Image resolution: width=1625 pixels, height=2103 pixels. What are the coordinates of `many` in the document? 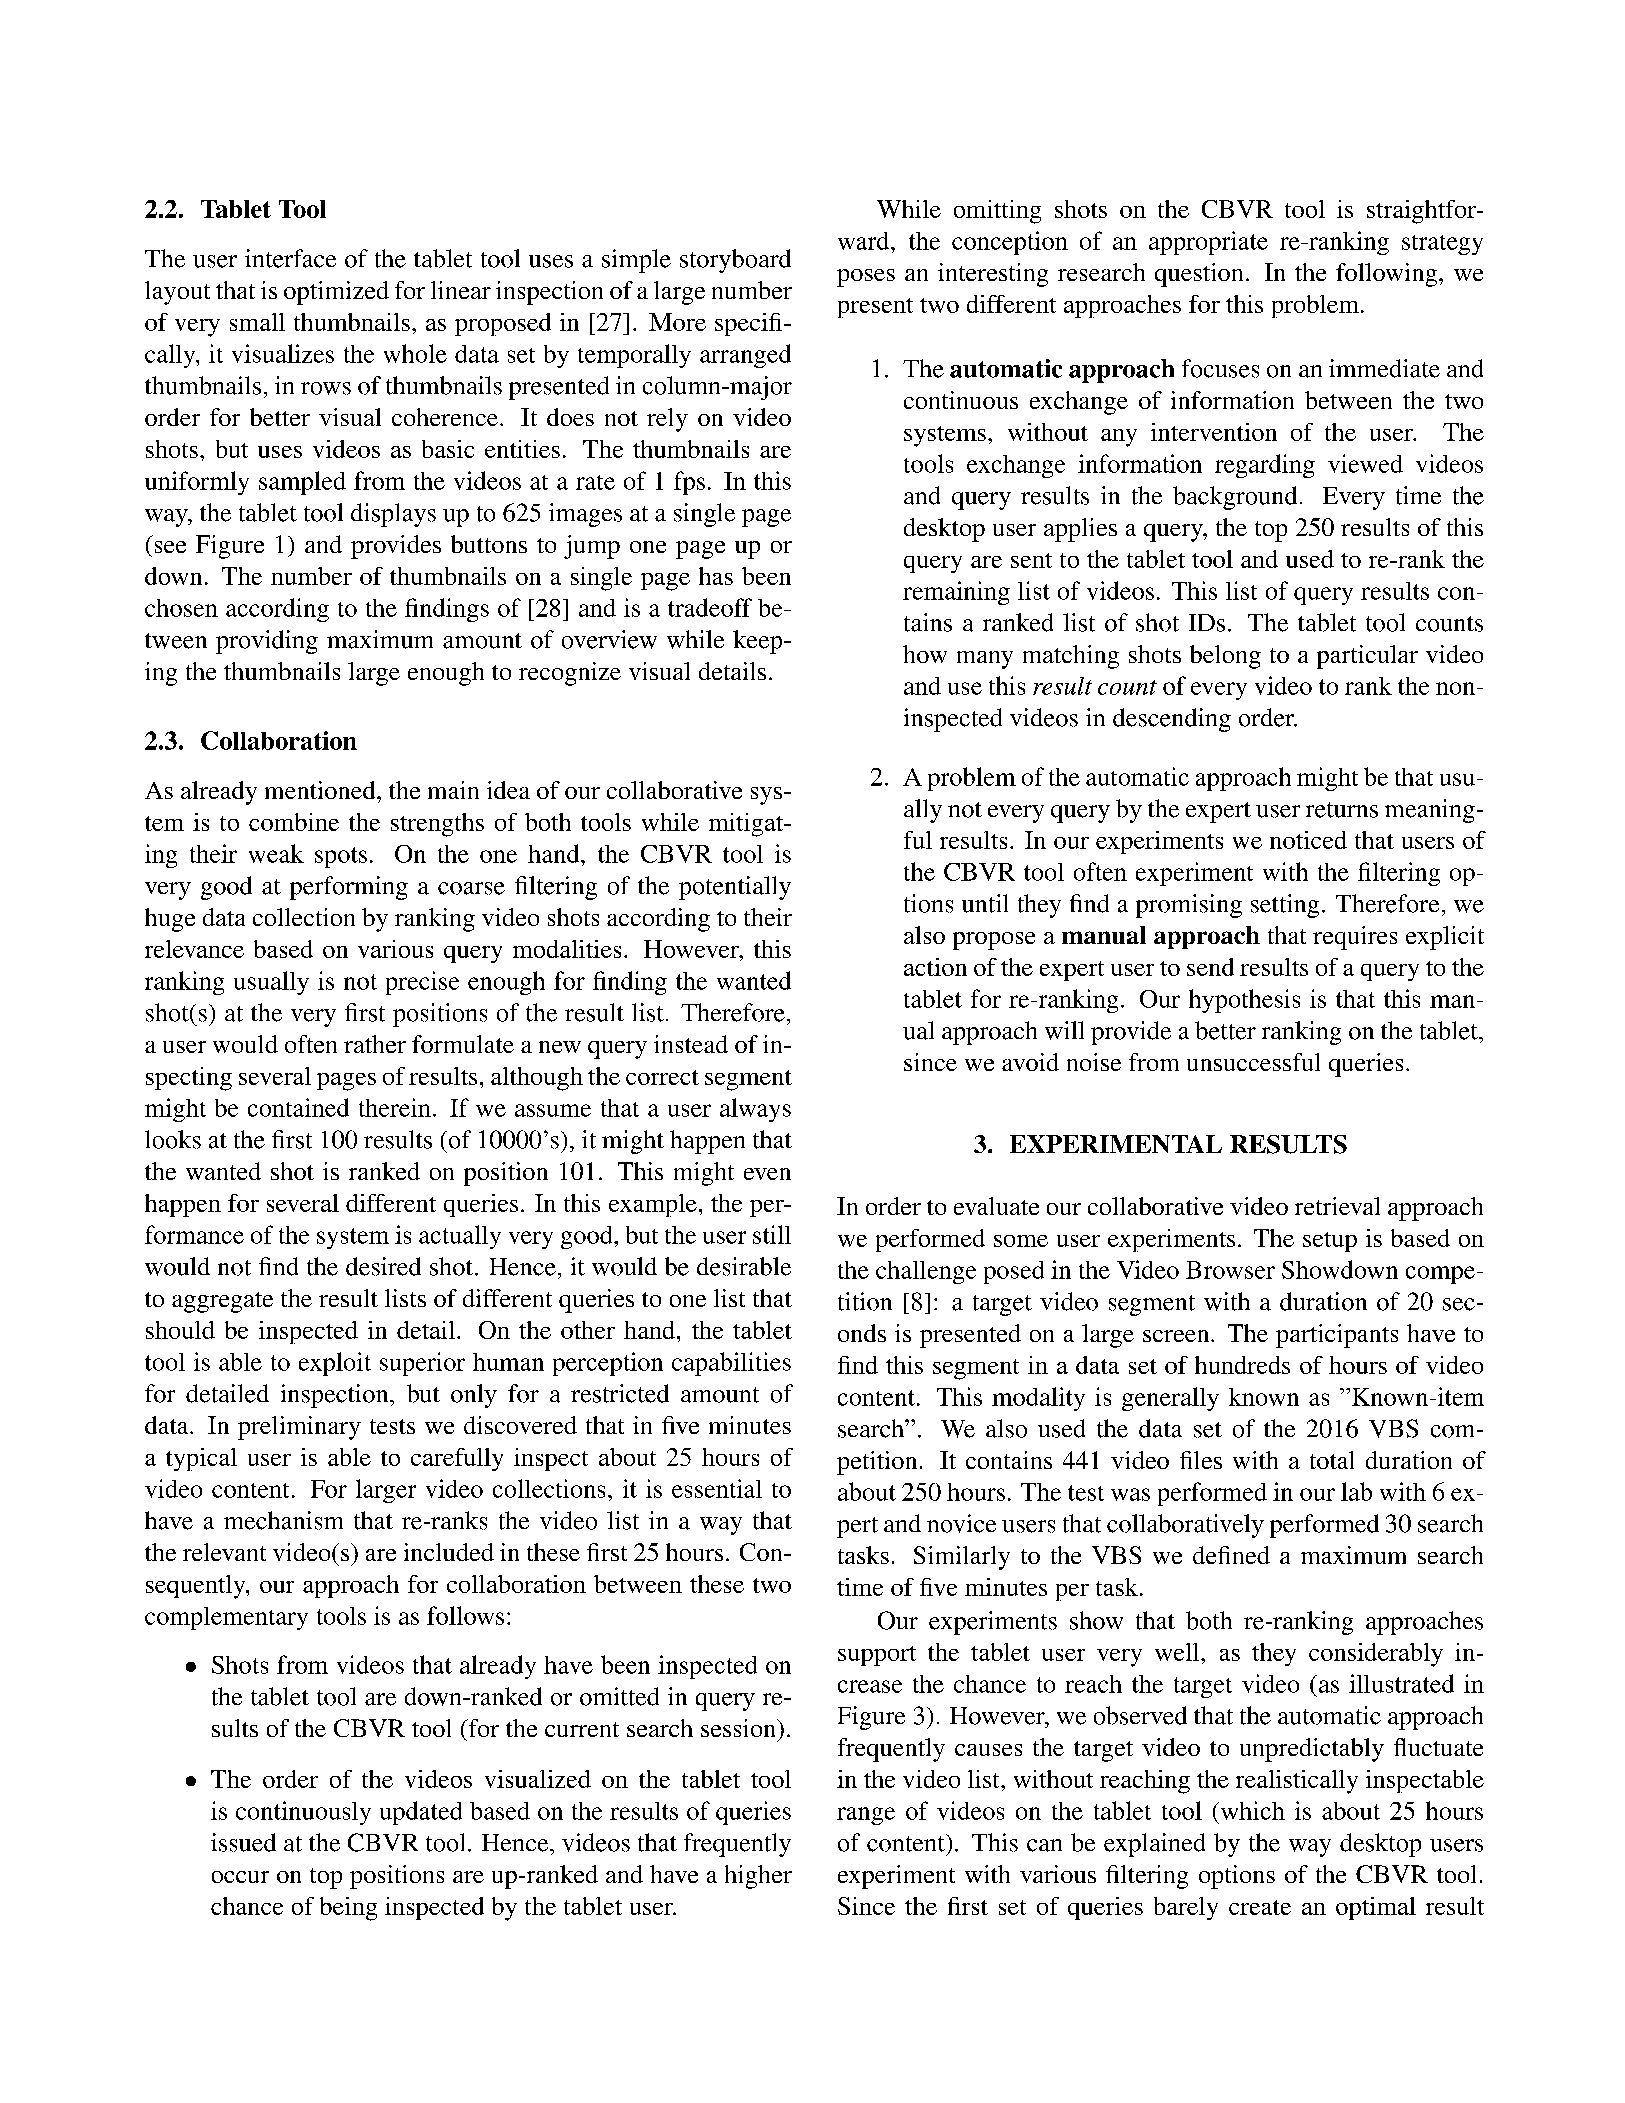 It's located at (985, 660).
